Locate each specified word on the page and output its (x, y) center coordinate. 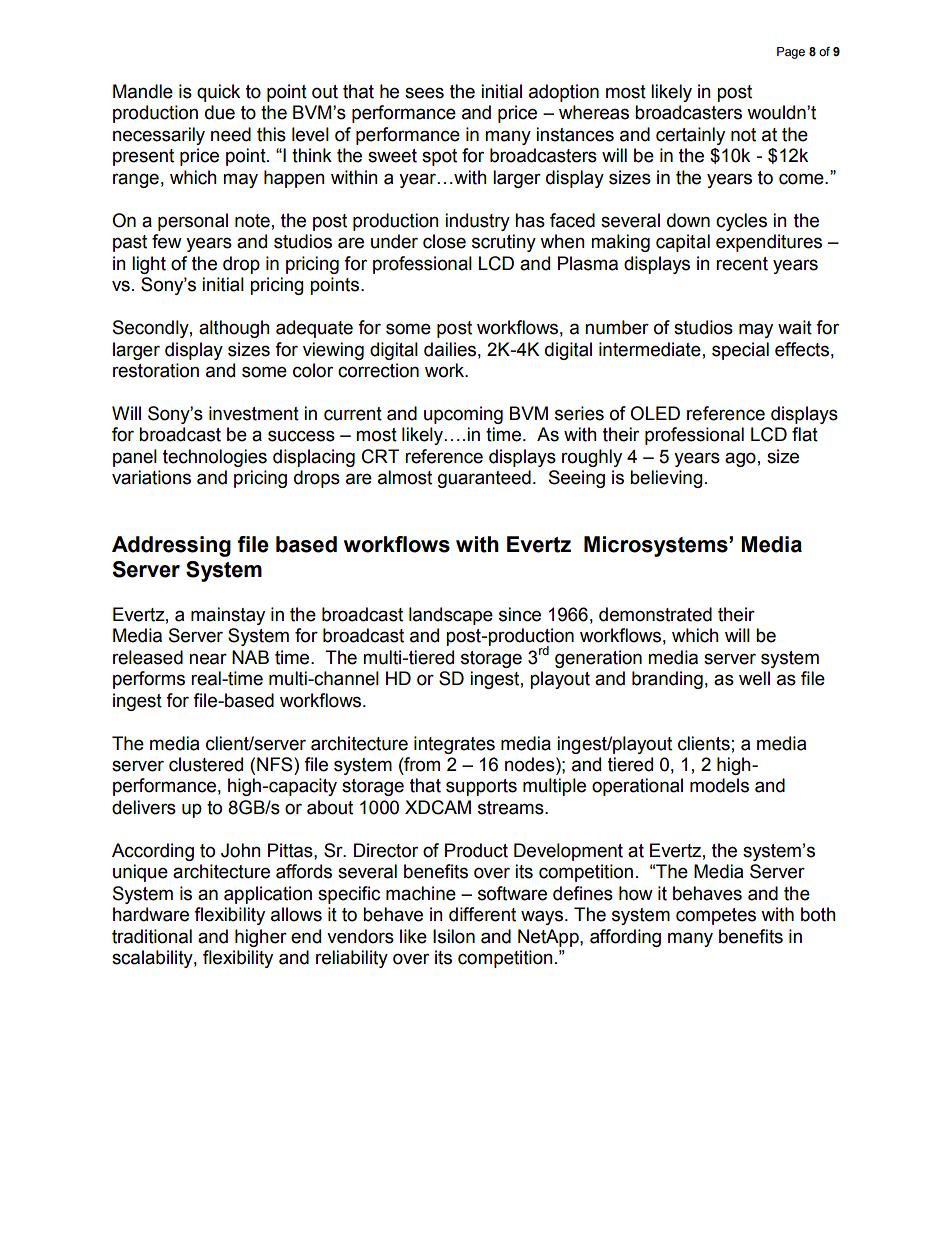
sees (424, 93)
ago (740, 459)
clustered (206, 764)
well (754, 678)
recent (742, 264)
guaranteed (484, 479)
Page (791, 53)
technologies (215, 458)
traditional (152, 936)
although (234, 329)
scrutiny (504, 243)
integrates (454, 745)
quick (218, 93)
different (482, 914)
